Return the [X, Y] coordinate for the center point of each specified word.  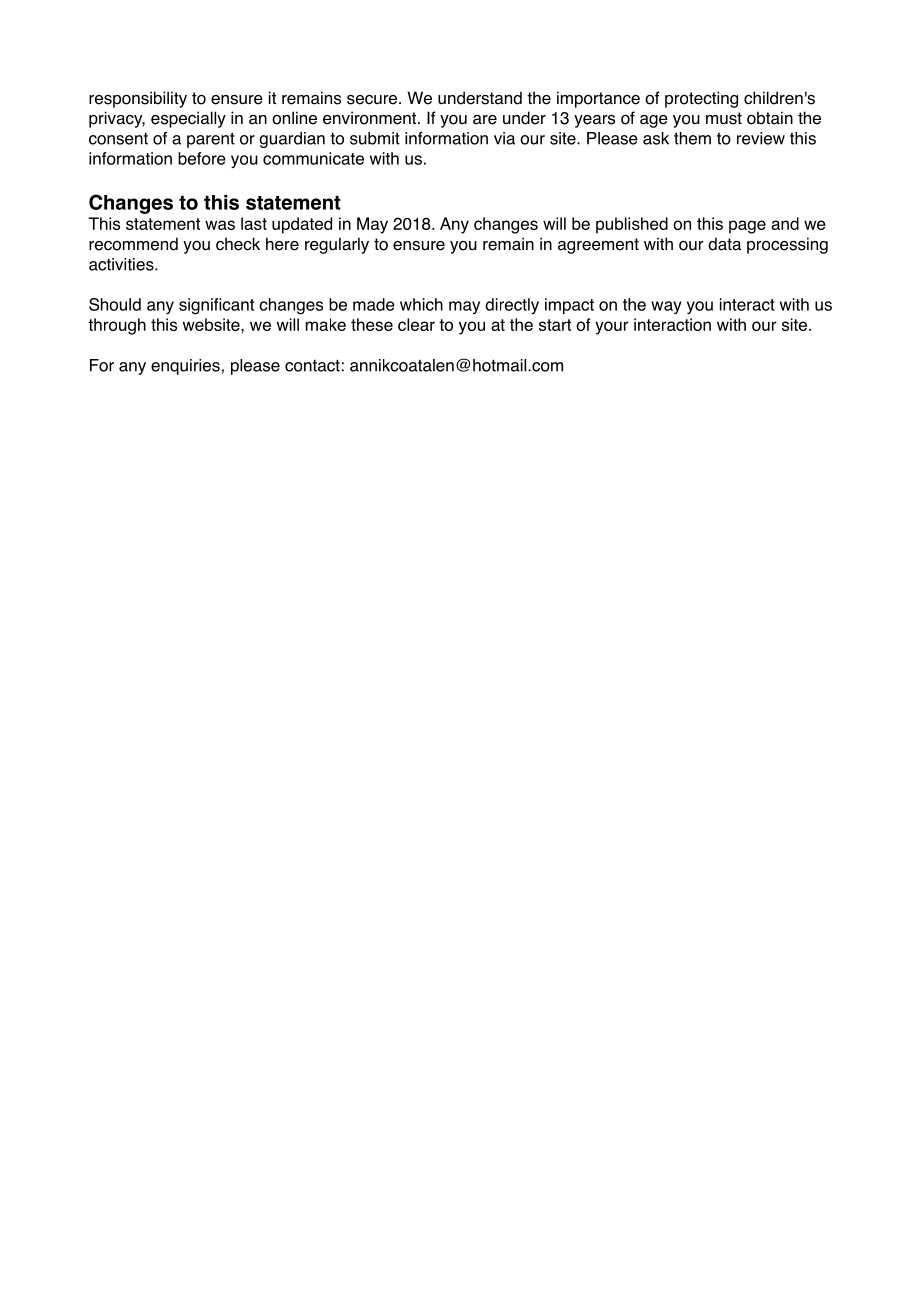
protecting [701, 99]
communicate [313, 158]
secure [373, 100]
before [202, 158]
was [220, 225]
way [666, 307]
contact [312, 366]
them [692, 138]
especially [188, 119]
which [421, 304]
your [612, 328]
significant [216, 306]
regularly [337, 245]
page [747, 227]
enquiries [185, 367]
